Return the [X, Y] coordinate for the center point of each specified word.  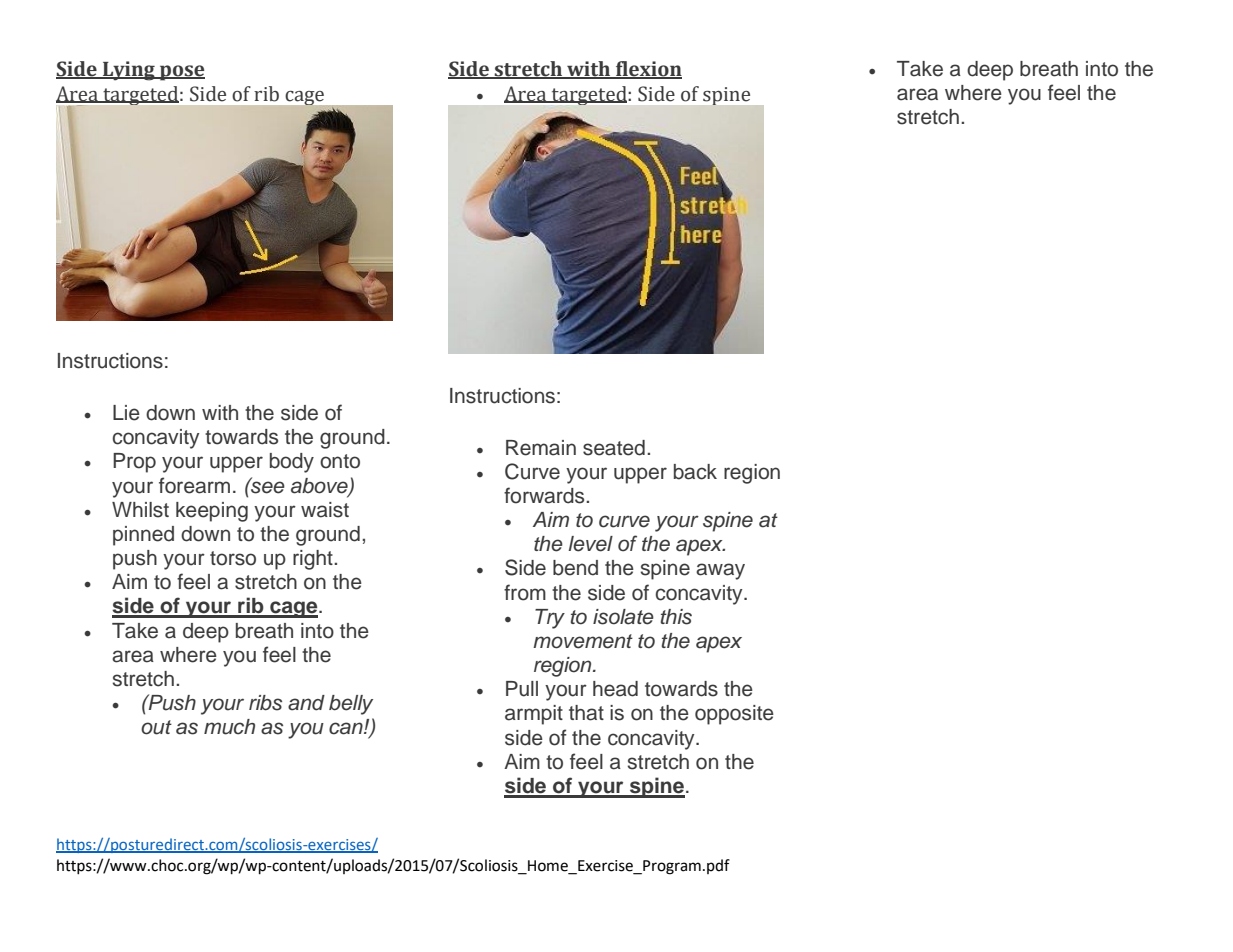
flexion [648, 70]
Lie [126, 413]
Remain [541, 448]
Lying [129, 71]
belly [351, 705]
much [229, 727]
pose [181, 73]
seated [614, 448]
